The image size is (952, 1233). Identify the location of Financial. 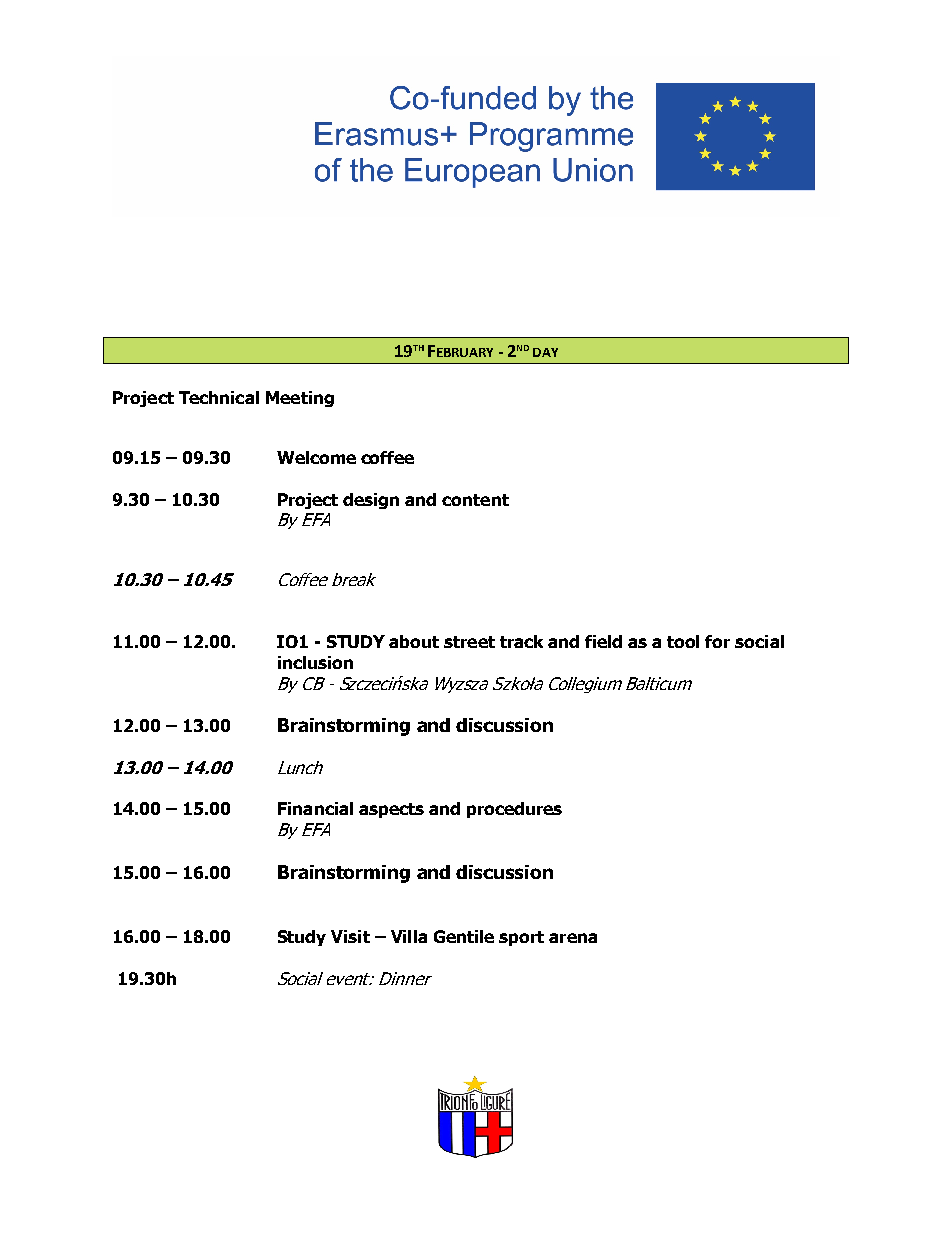
(315, 808).
